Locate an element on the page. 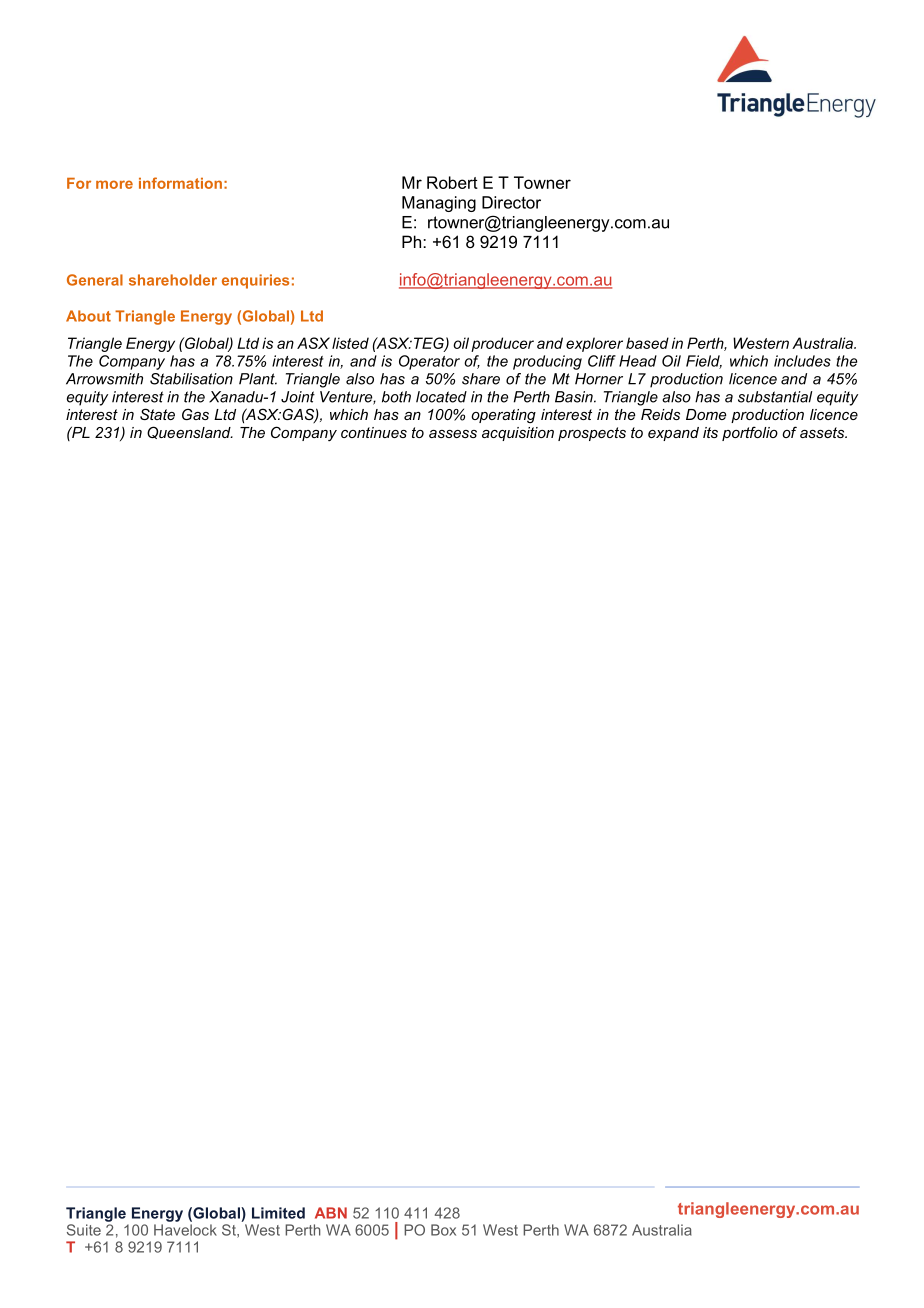 Image resolution: width=924 pixels, height=1308 pixels. Havelock is located at coordinates (185, 1230).
